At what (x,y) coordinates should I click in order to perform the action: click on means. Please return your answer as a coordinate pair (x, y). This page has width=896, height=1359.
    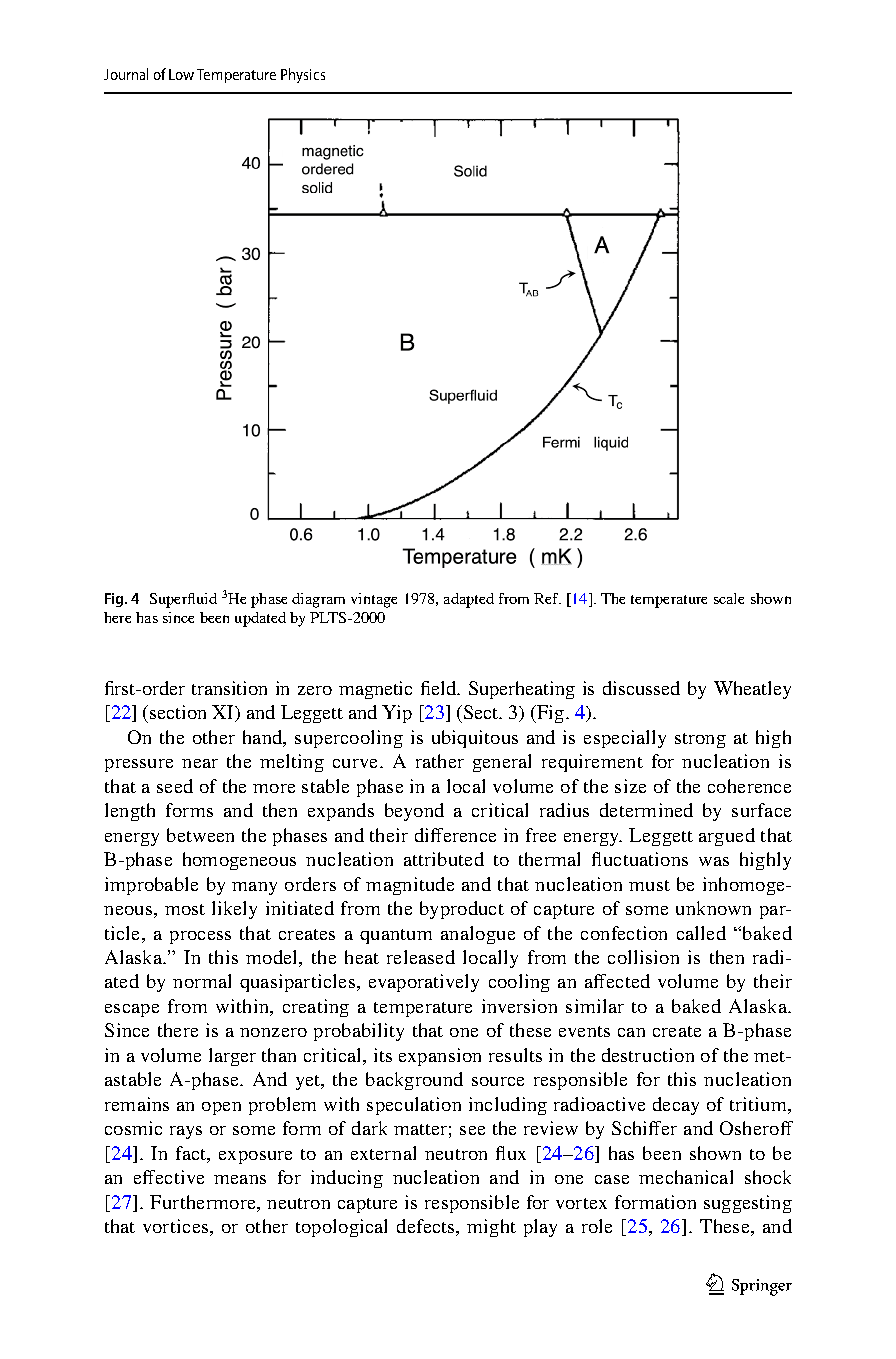
    Looking at the image, I should click on (240, 1179).
